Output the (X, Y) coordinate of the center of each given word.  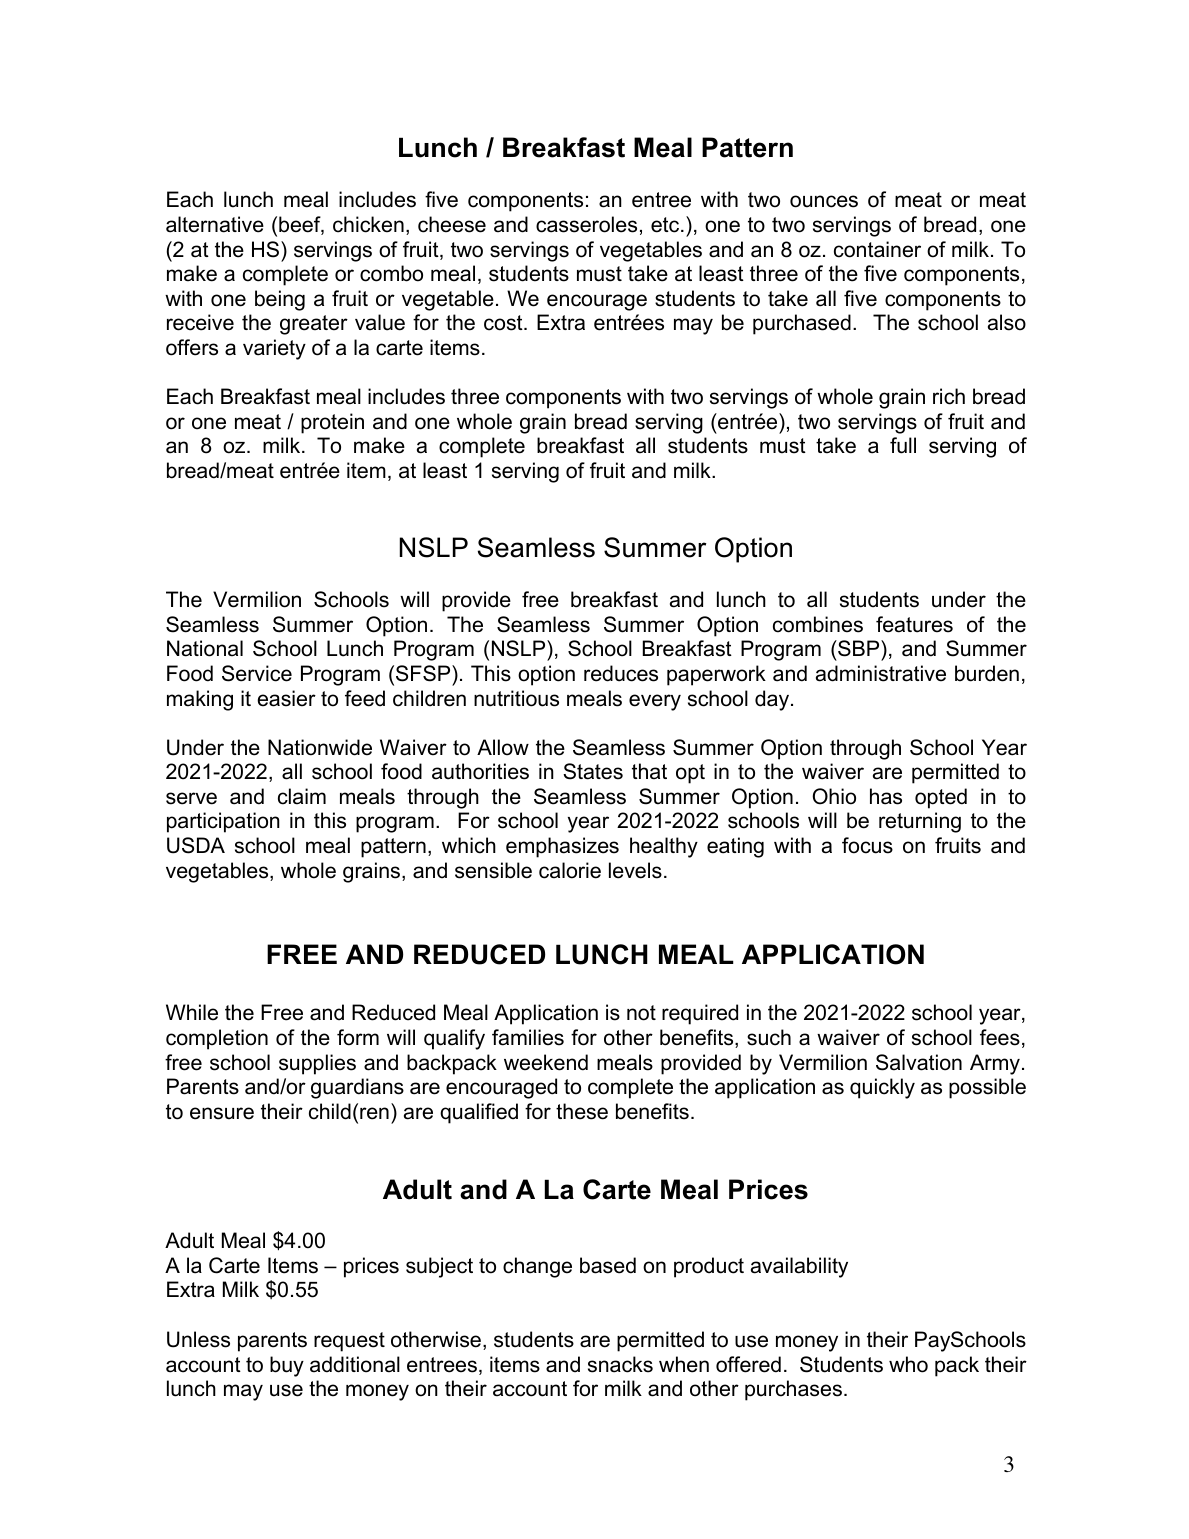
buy (287, 1366)
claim (302, 796)
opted (941, 798)
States (593, 771)
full (903, 445)
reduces (621, 673)
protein (332, 423)
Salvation (919, 1062)
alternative (215, 224)
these (582, 1111)
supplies (317, 1064)
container (877, 249)
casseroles (586, 224)
